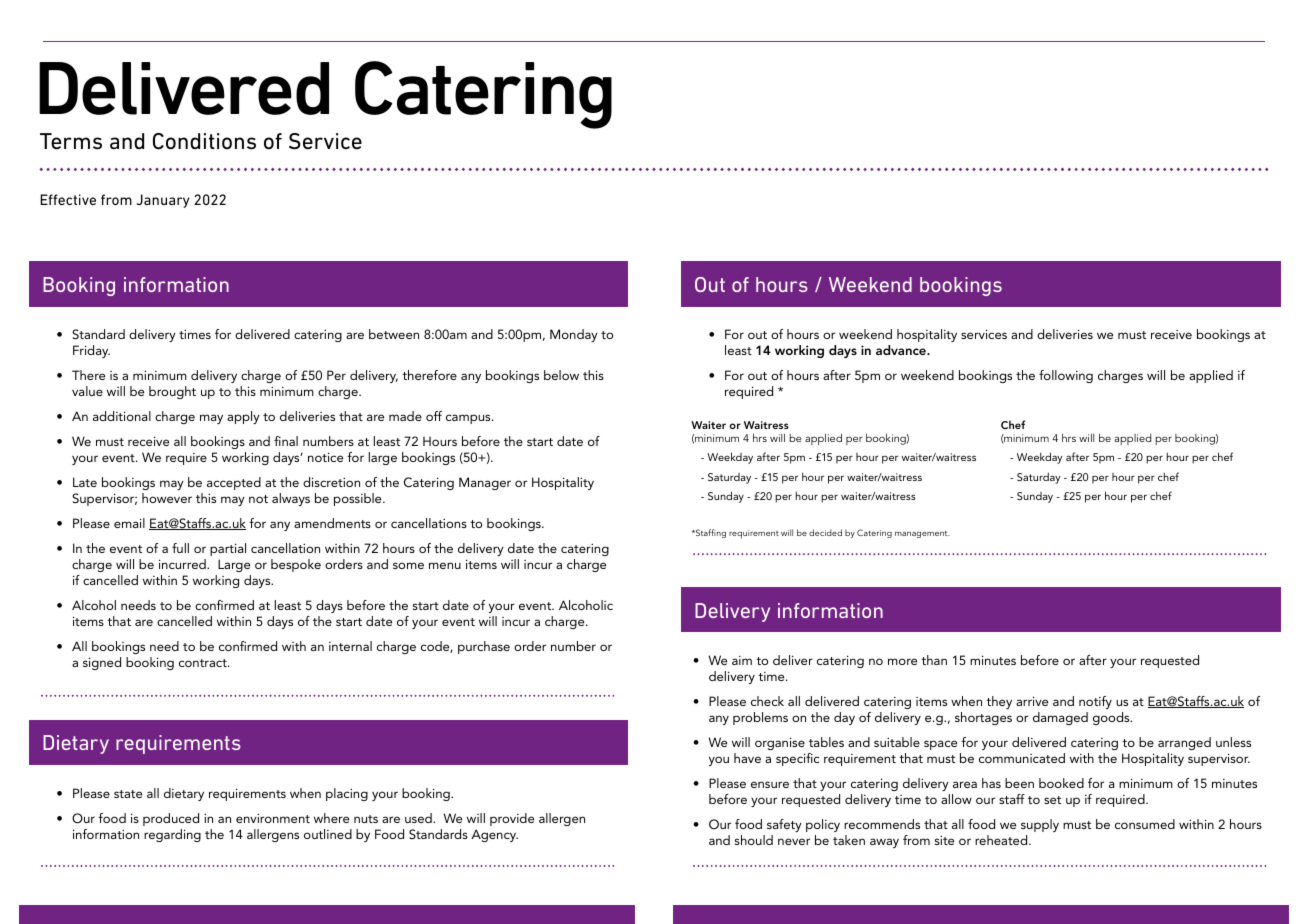 The width and height of the document is (1308, 924). I want to click on Conditions, so click(204, 141).
